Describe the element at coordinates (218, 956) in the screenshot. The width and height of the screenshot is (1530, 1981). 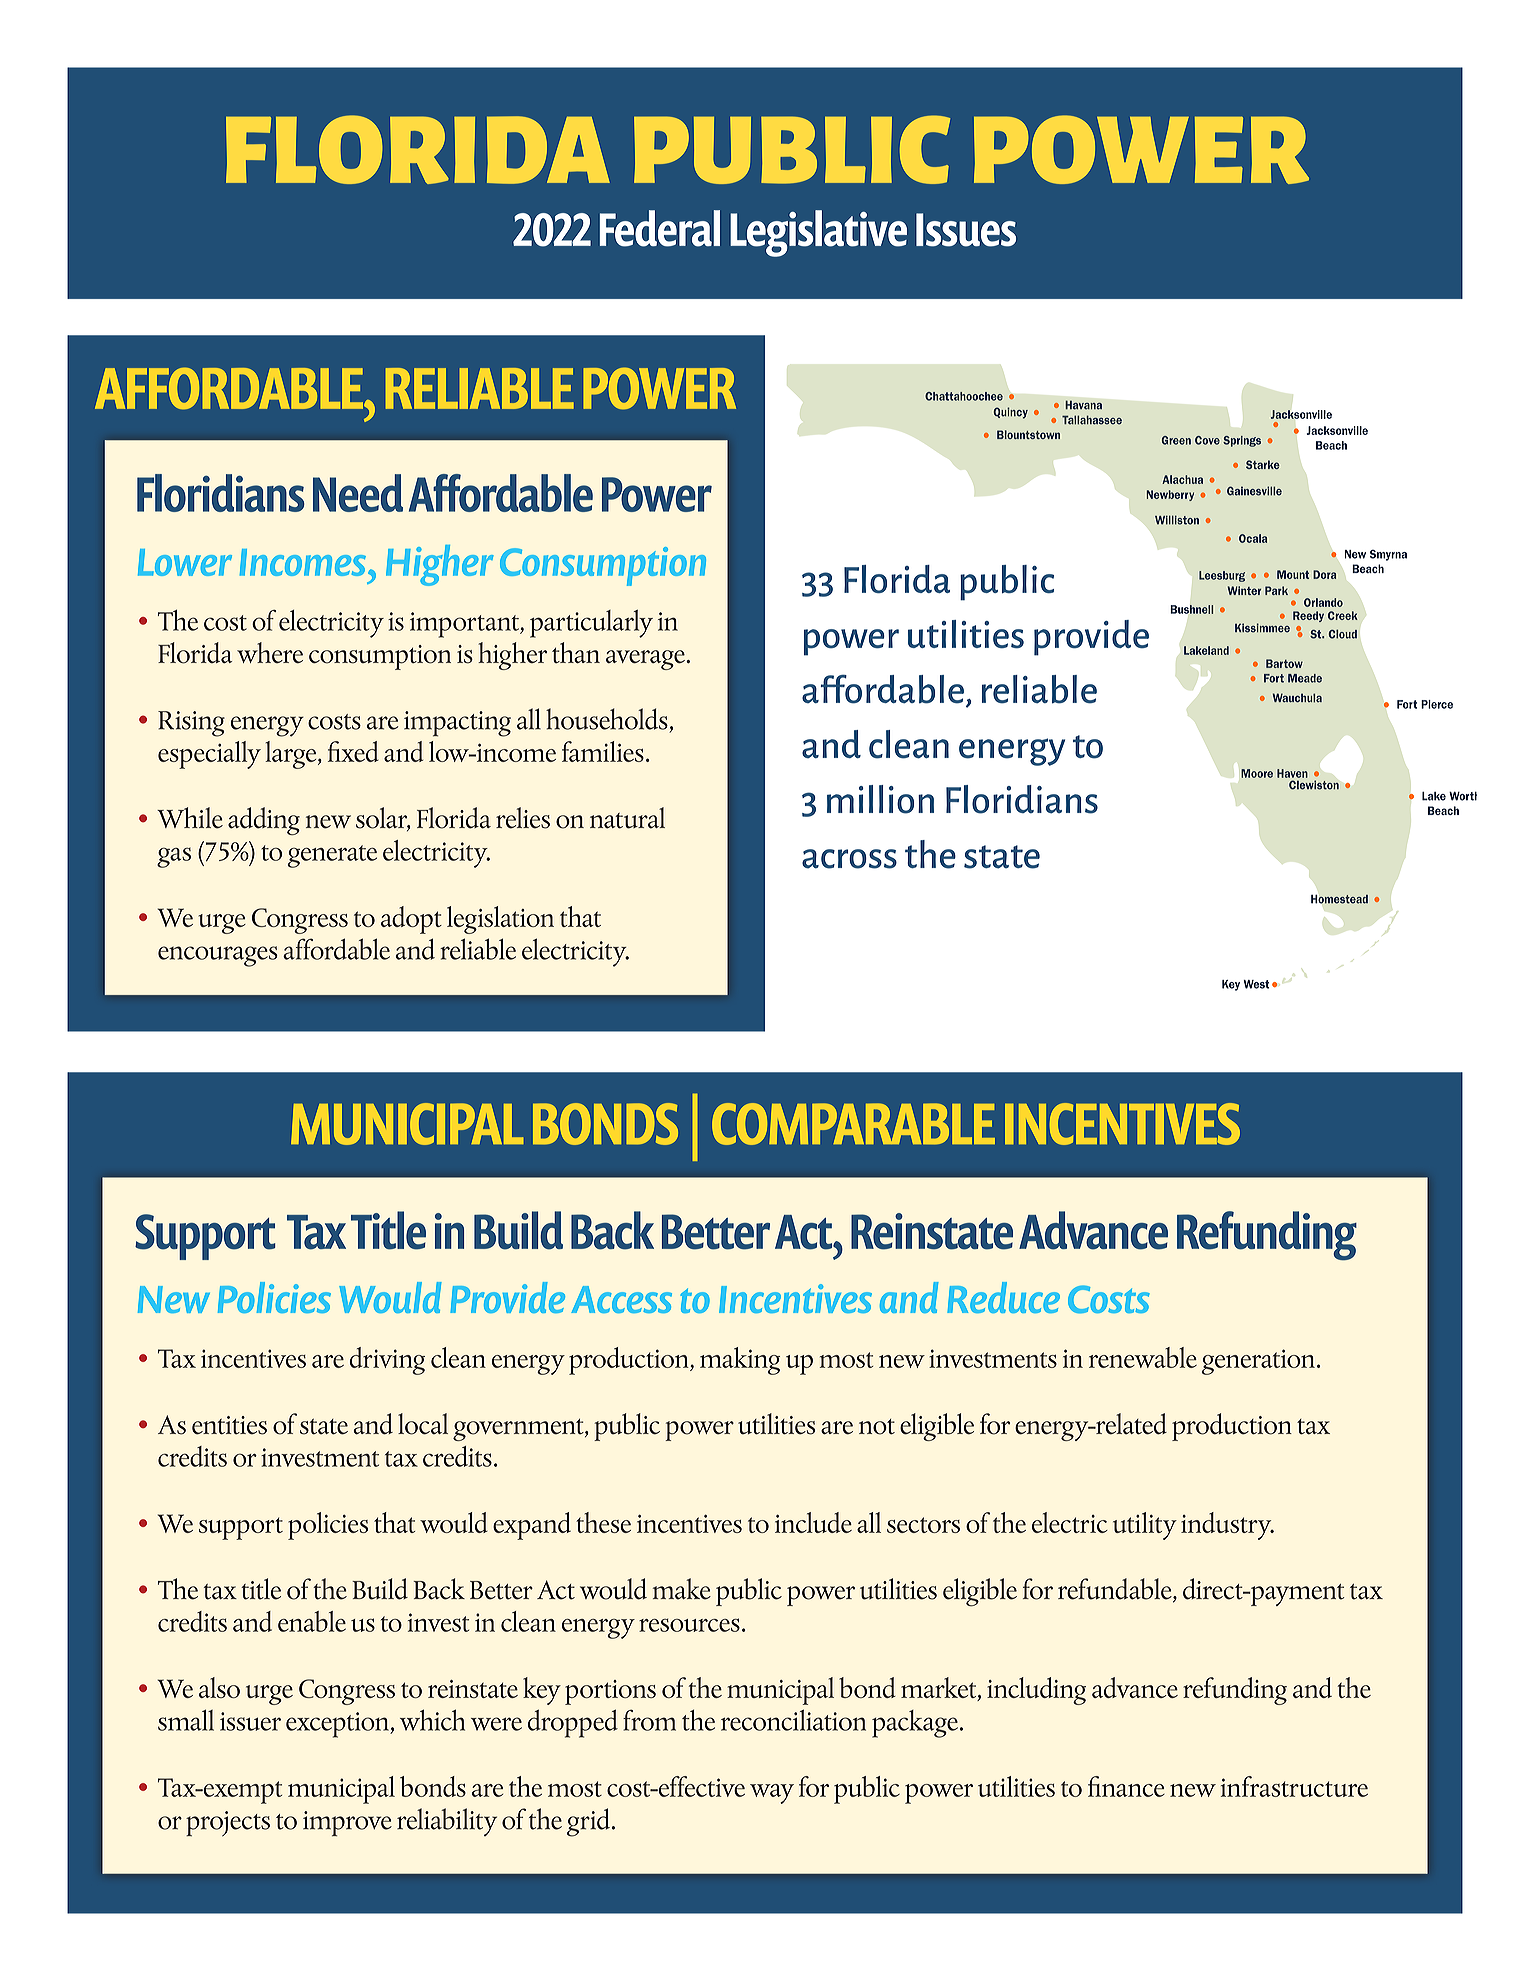
I see `encourages` at that location.
